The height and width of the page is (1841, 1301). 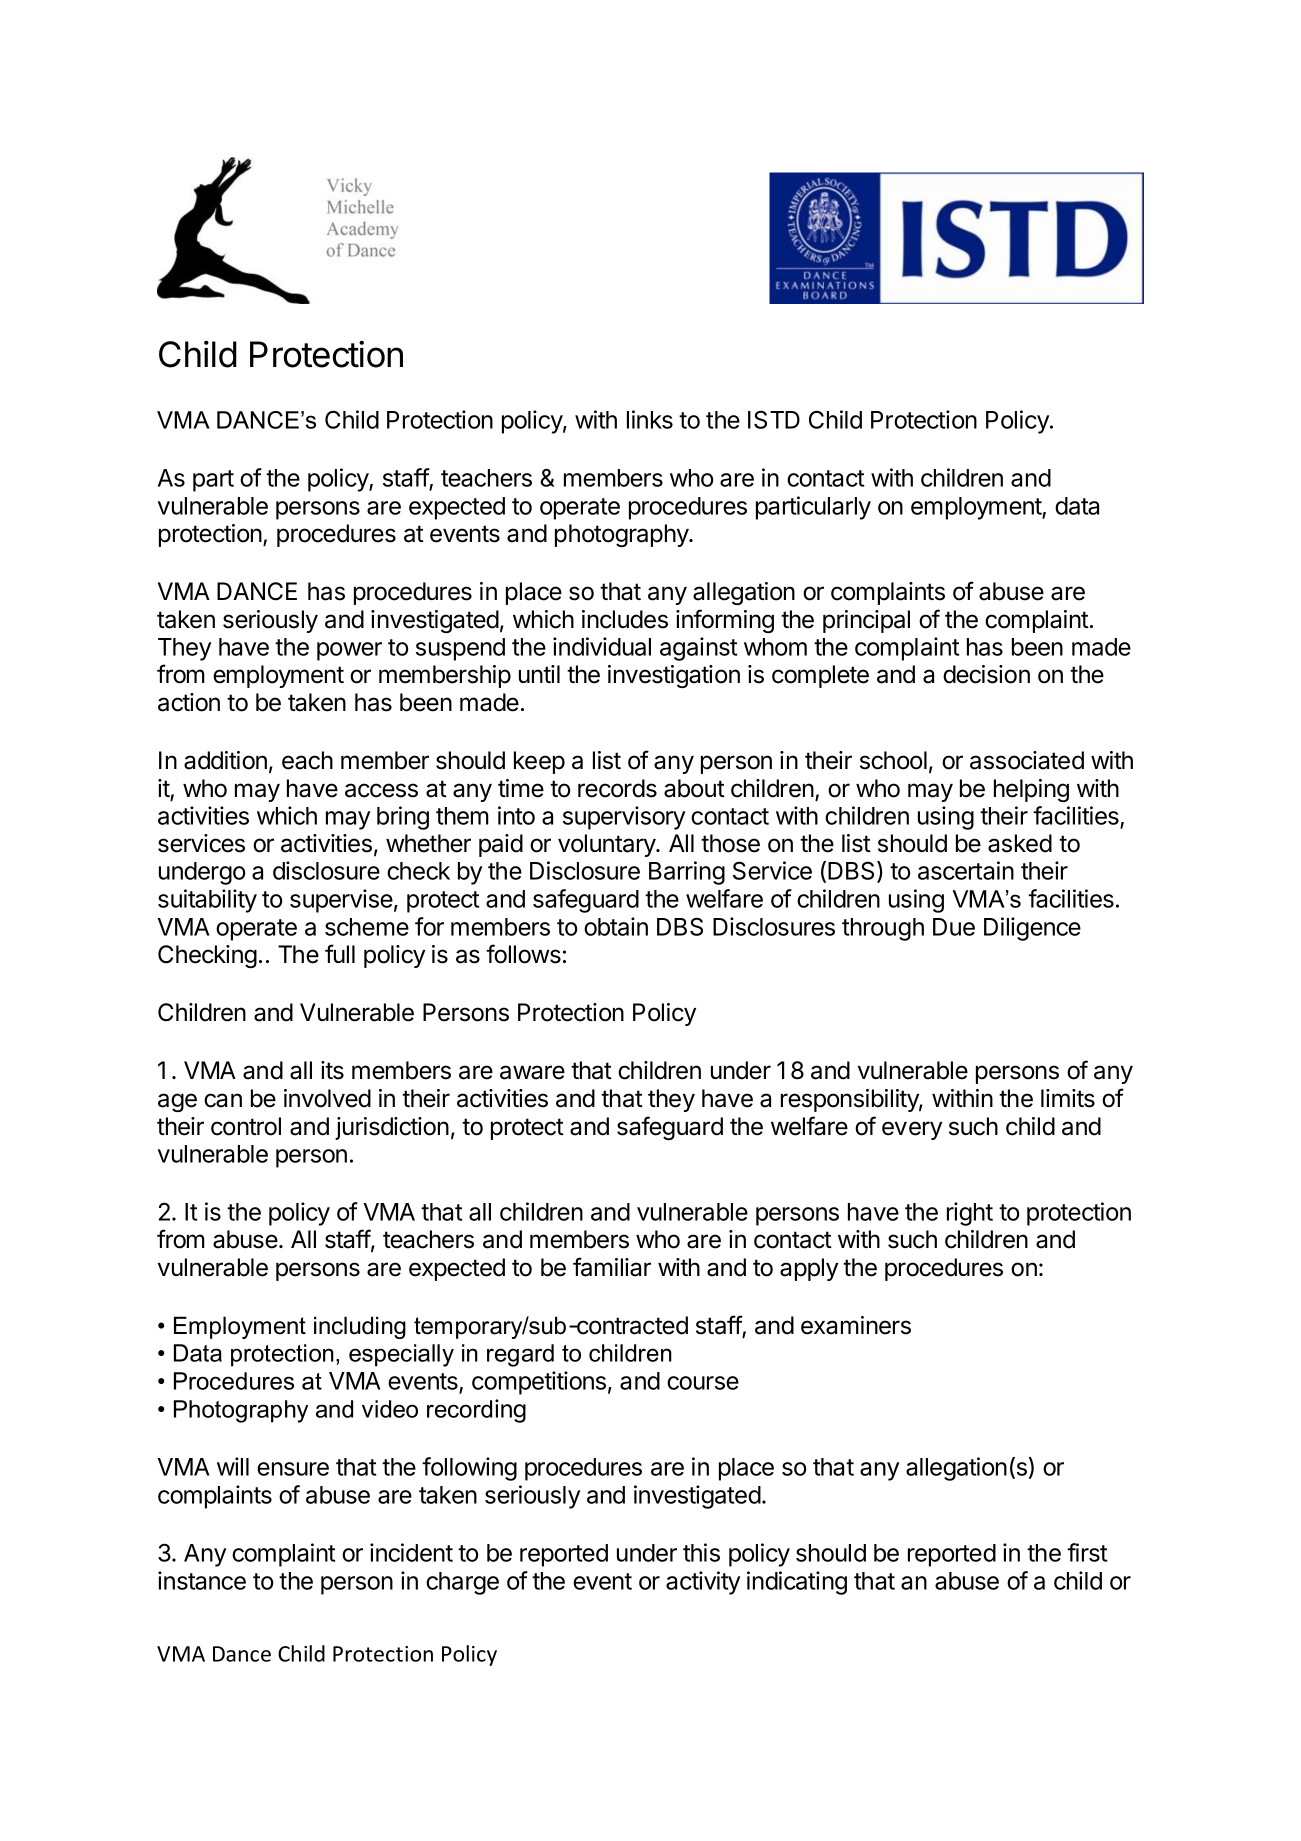 I want to click on links, so click(x=650, y=419).
